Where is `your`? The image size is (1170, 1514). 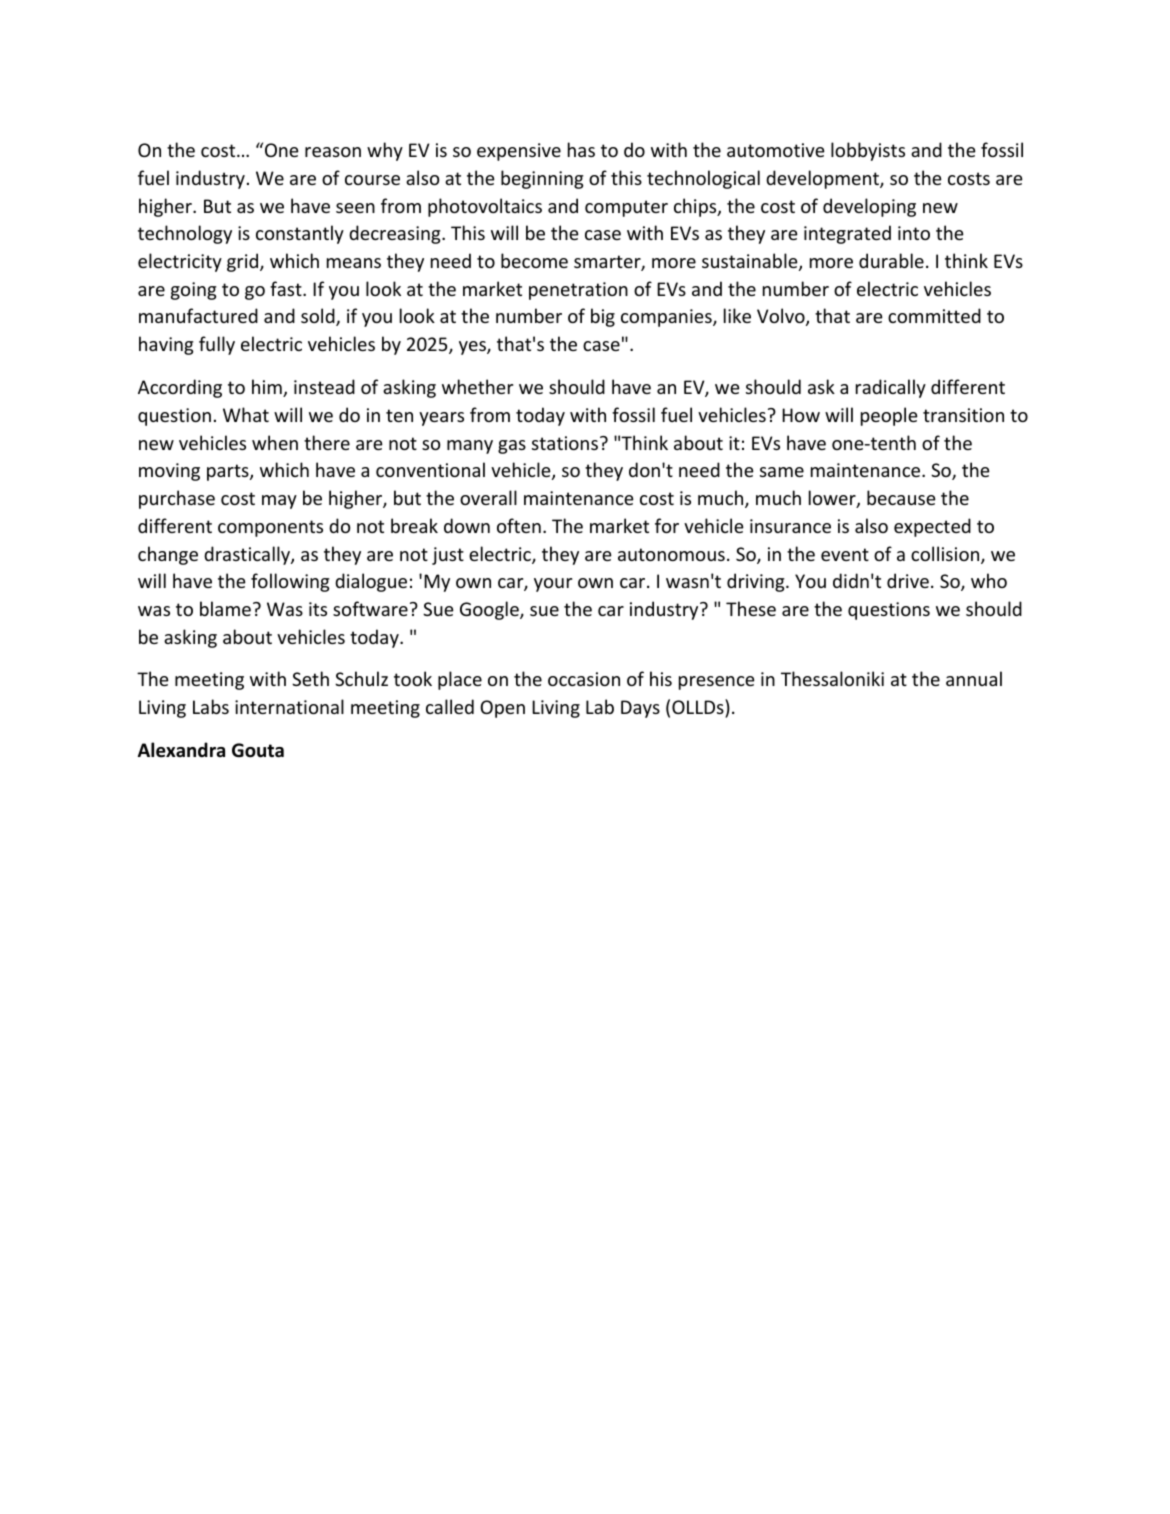 your is located at coordinates (553, 585).
